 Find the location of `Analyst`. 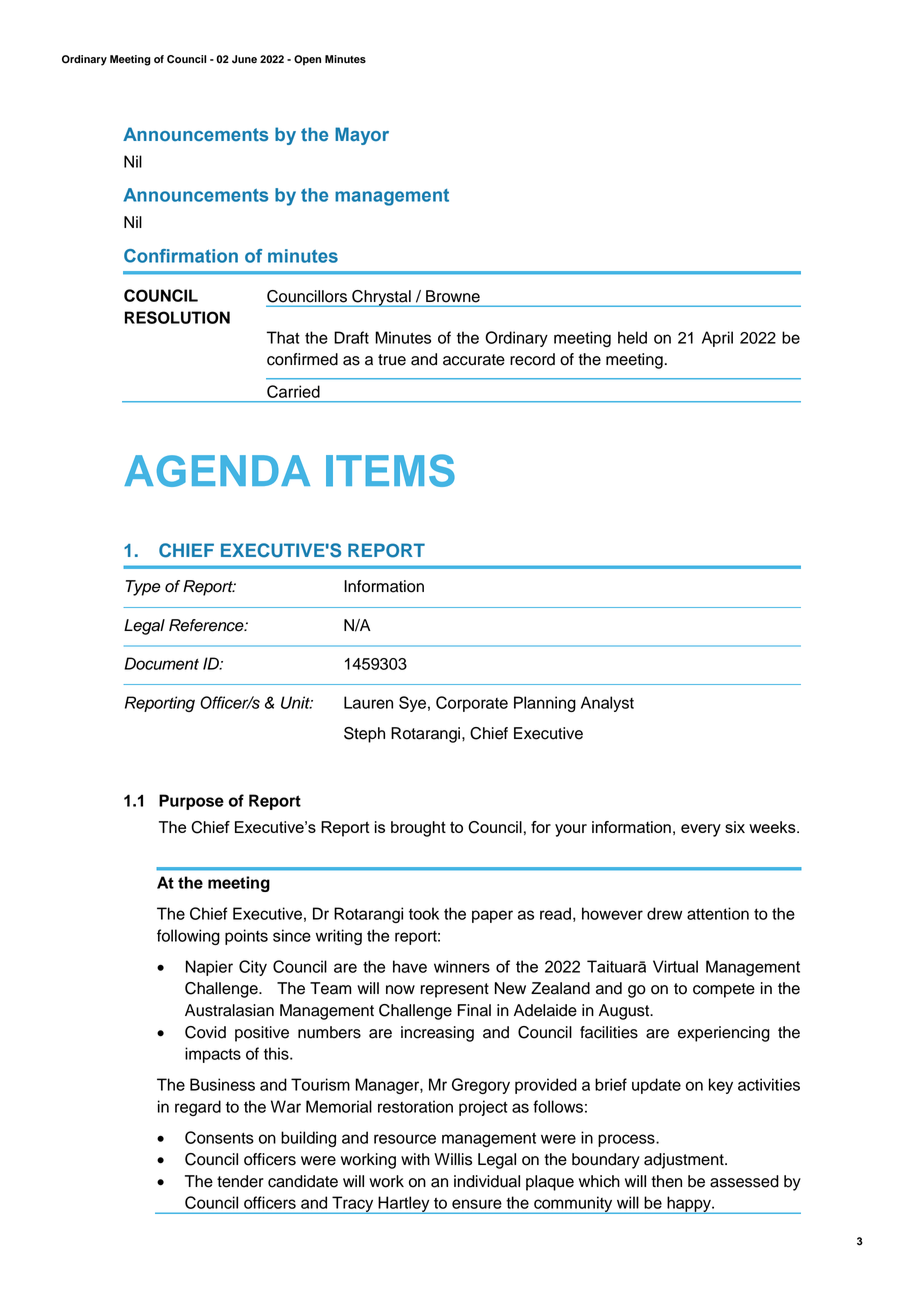

Analyst is located at coordinates (607, 704).
